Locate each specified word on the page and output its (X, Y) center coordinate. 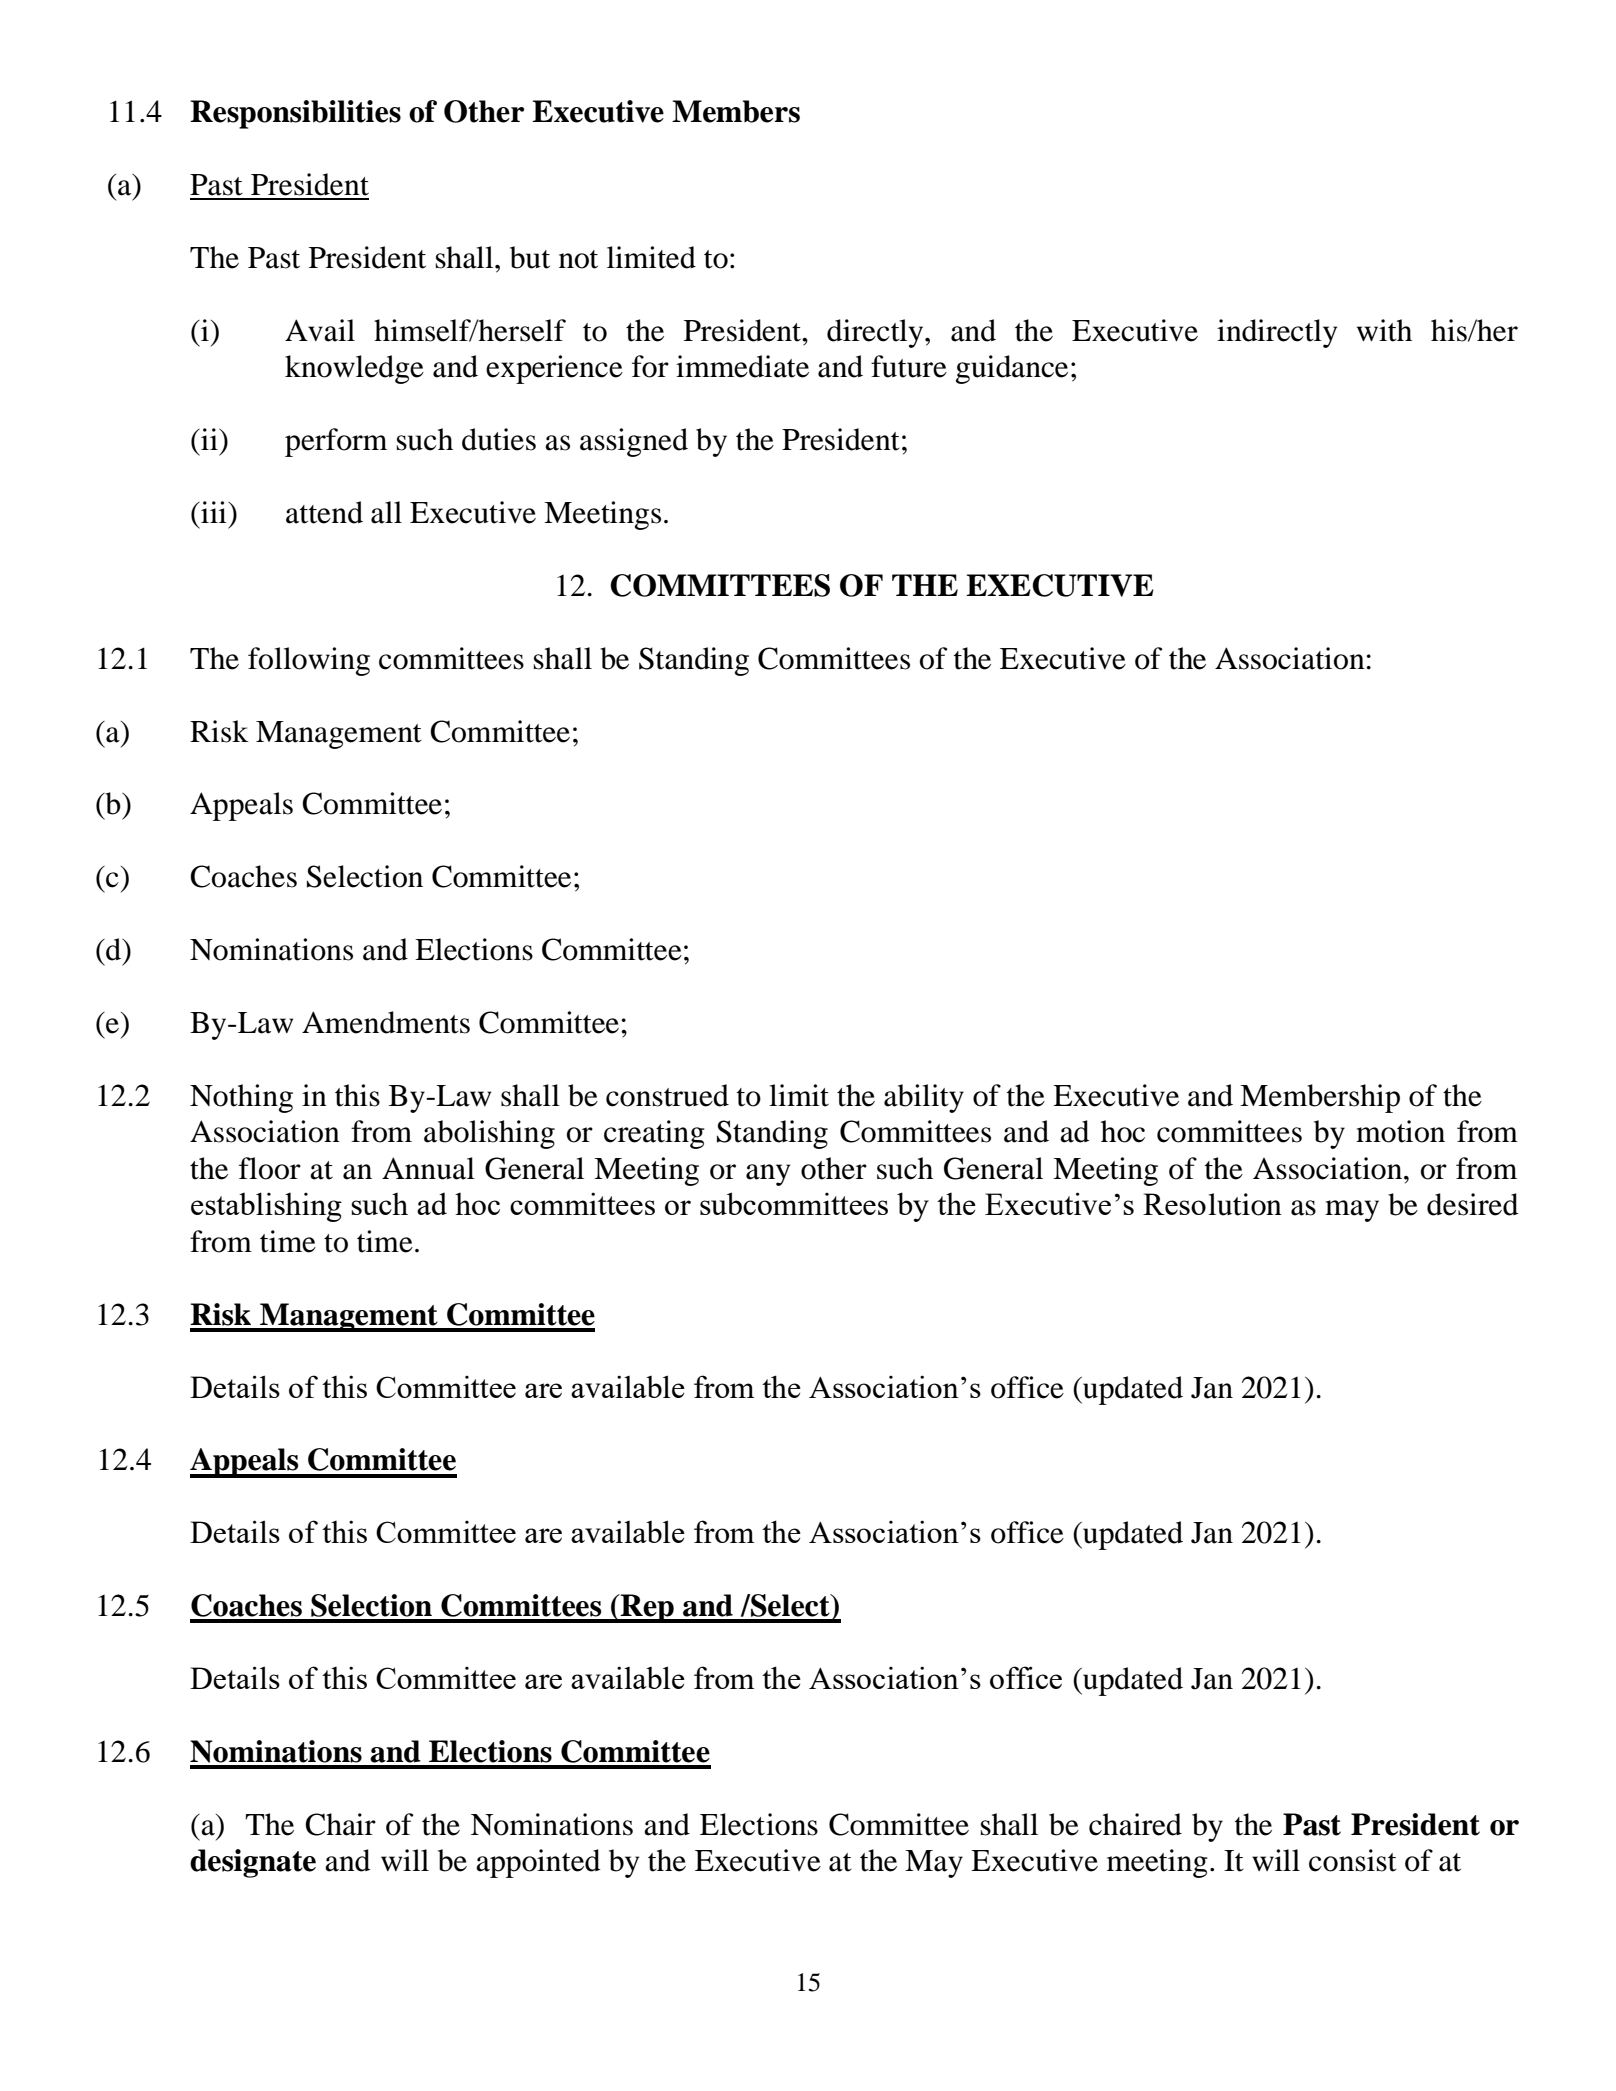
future (909, 366)
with (1384, 330)
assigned (634, 442)
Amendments (386, 1022)
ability (924, 1098)
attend (324, 512)
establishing (266, 1207)
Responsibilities (295, 114)
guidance (1012, 369)
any (768, 1175)
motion (1400, 1131)
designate (253, 1863)
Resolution (1212, 1204)
